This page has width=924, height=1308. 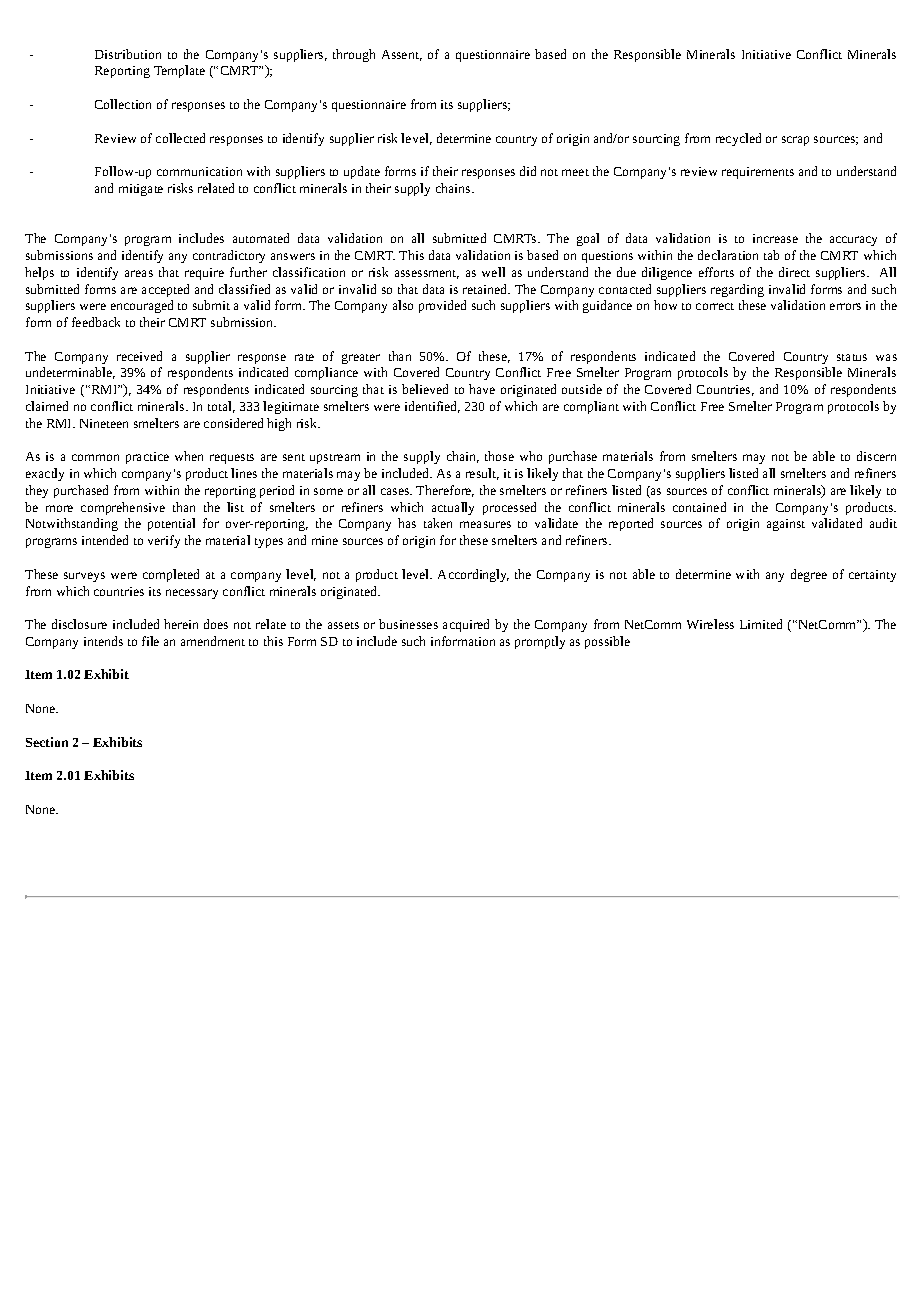 I want to click on promptly, so click(x=540, y=642).
